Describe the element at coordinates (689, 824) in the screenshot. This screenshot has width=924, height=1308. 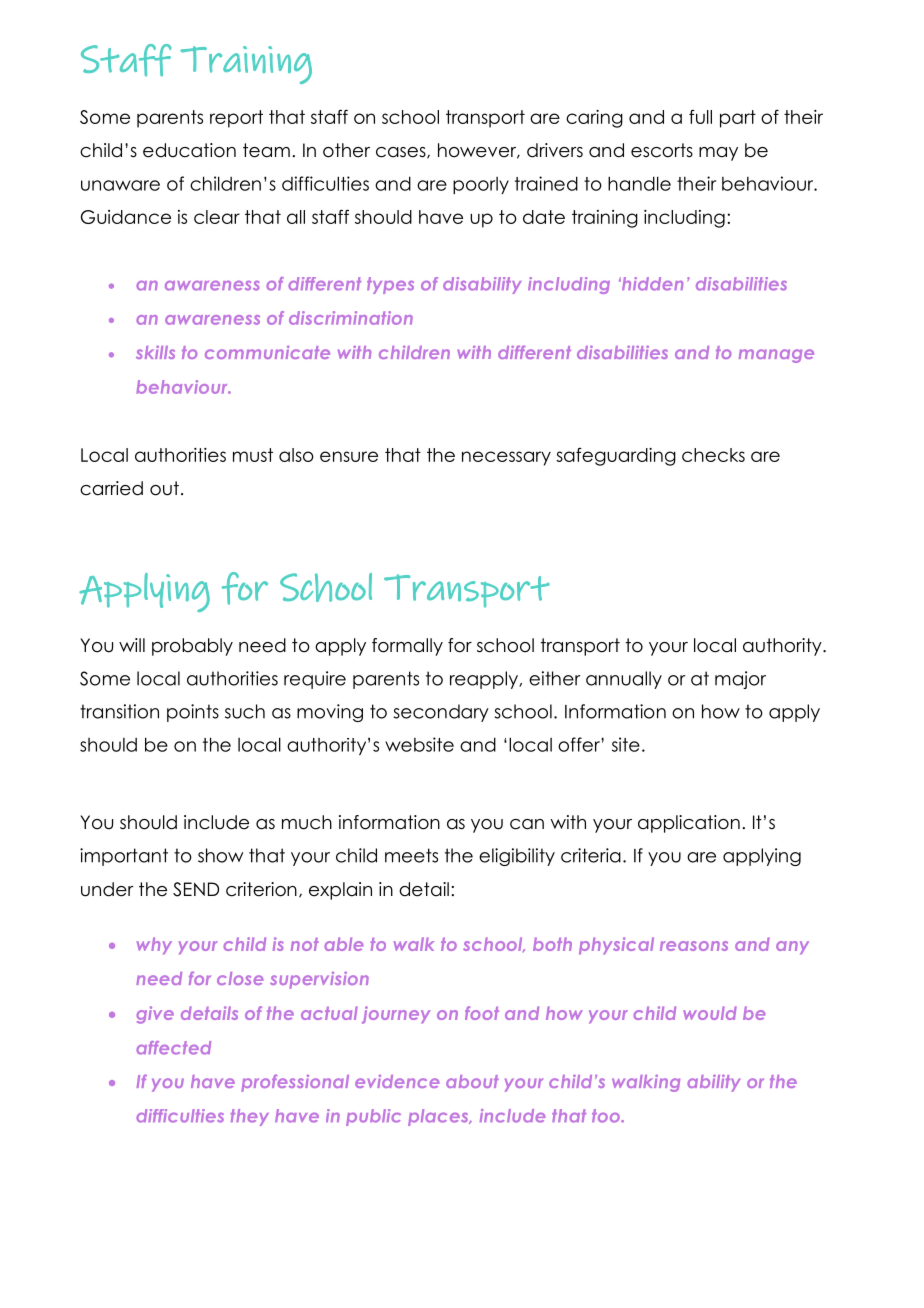
I see `application` at that location.
